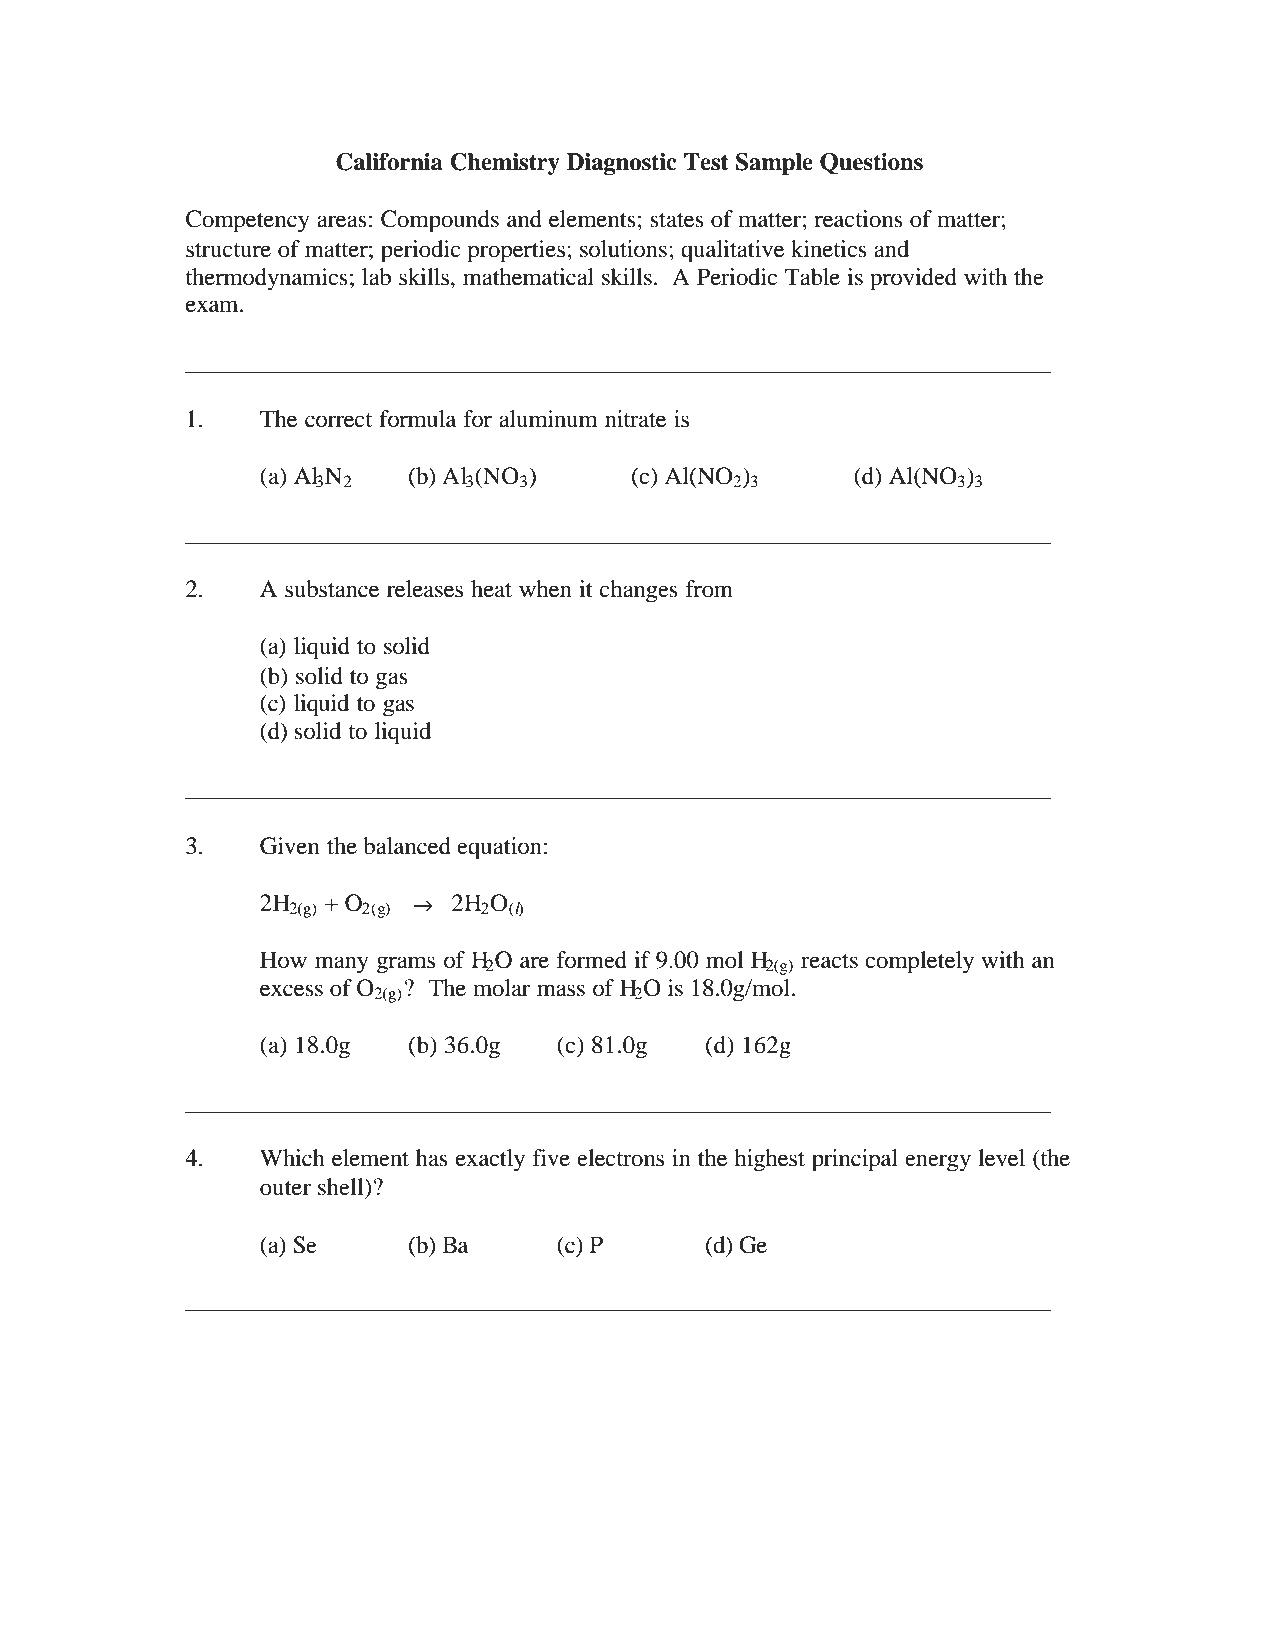  Describe the element at coordinates (499, 848) in the document. I see `equation` at that location.
